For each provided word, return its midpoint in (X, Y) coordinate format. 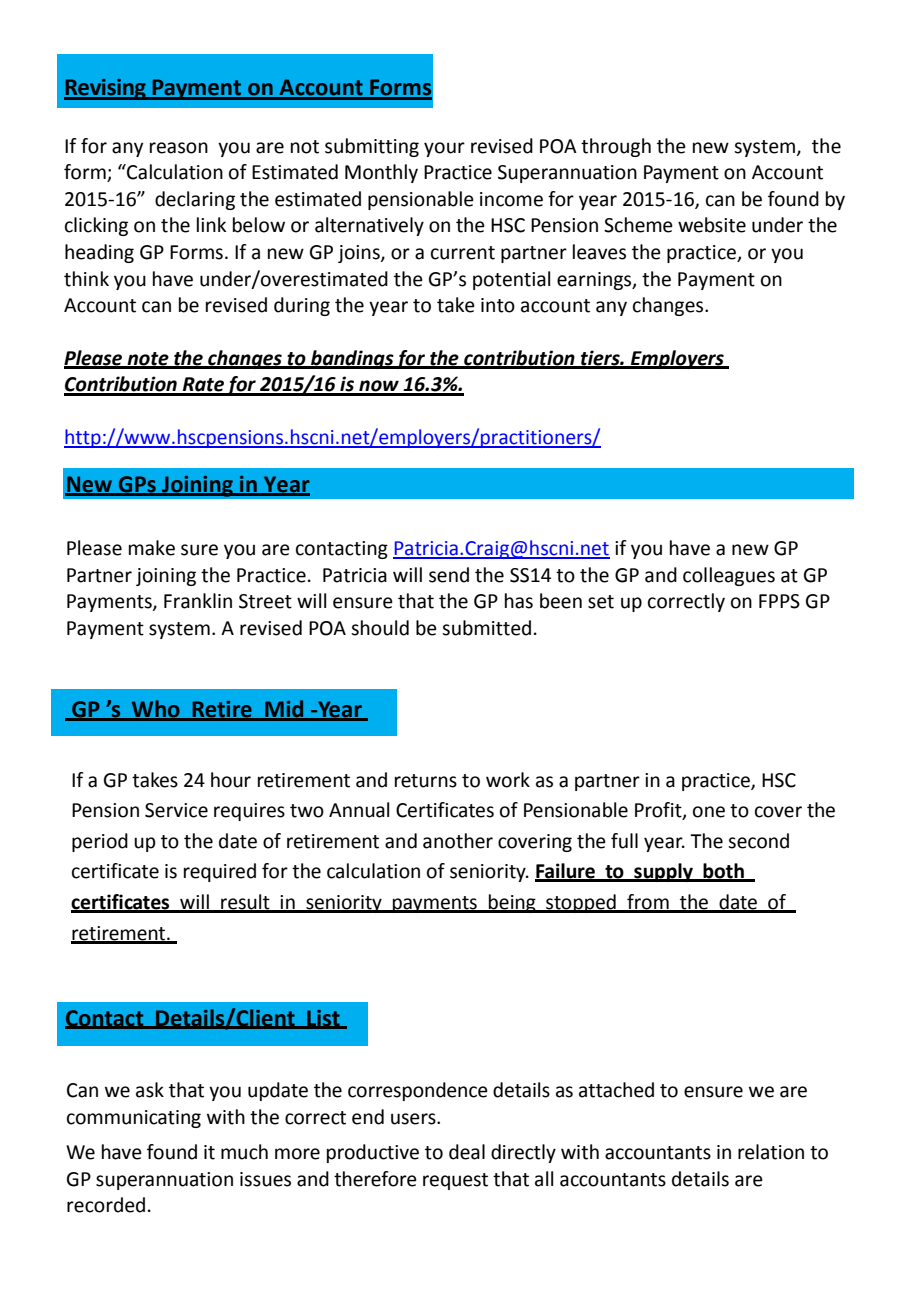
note (148, 360)
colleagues (729, 576)
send (449, 575)
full (624, 841)
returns (426, 781)
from (648, 903)
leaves (599, 252)
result (245, 903)
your (444, 149)
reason (179, 148)
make (152, 548)
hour (231, 780)
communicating (134, 1119)
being (512, 903)
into (498, 305)
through (616, 147)
